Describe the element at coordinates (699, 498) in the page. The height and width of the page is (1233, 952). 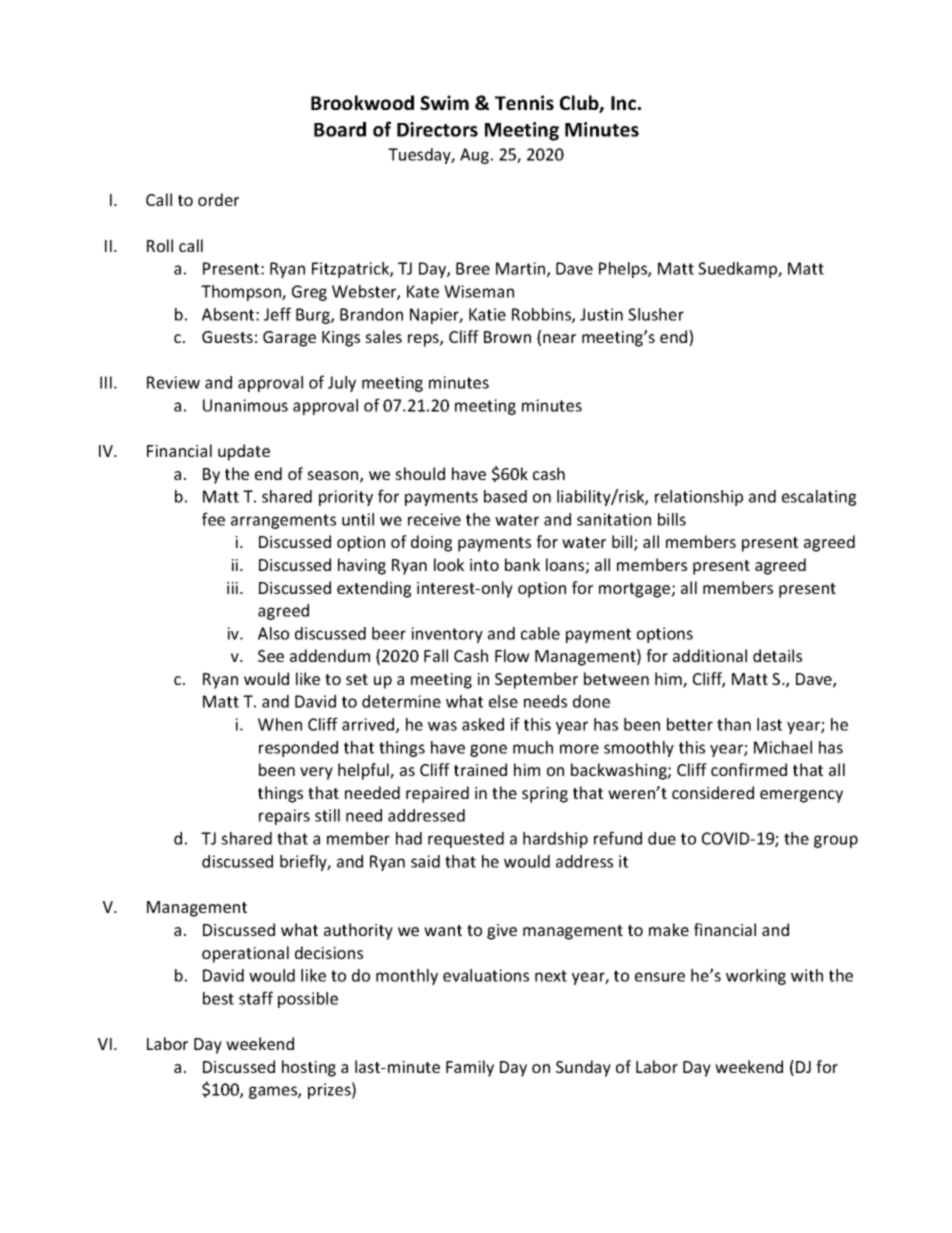
I see `relationship` at that location.
